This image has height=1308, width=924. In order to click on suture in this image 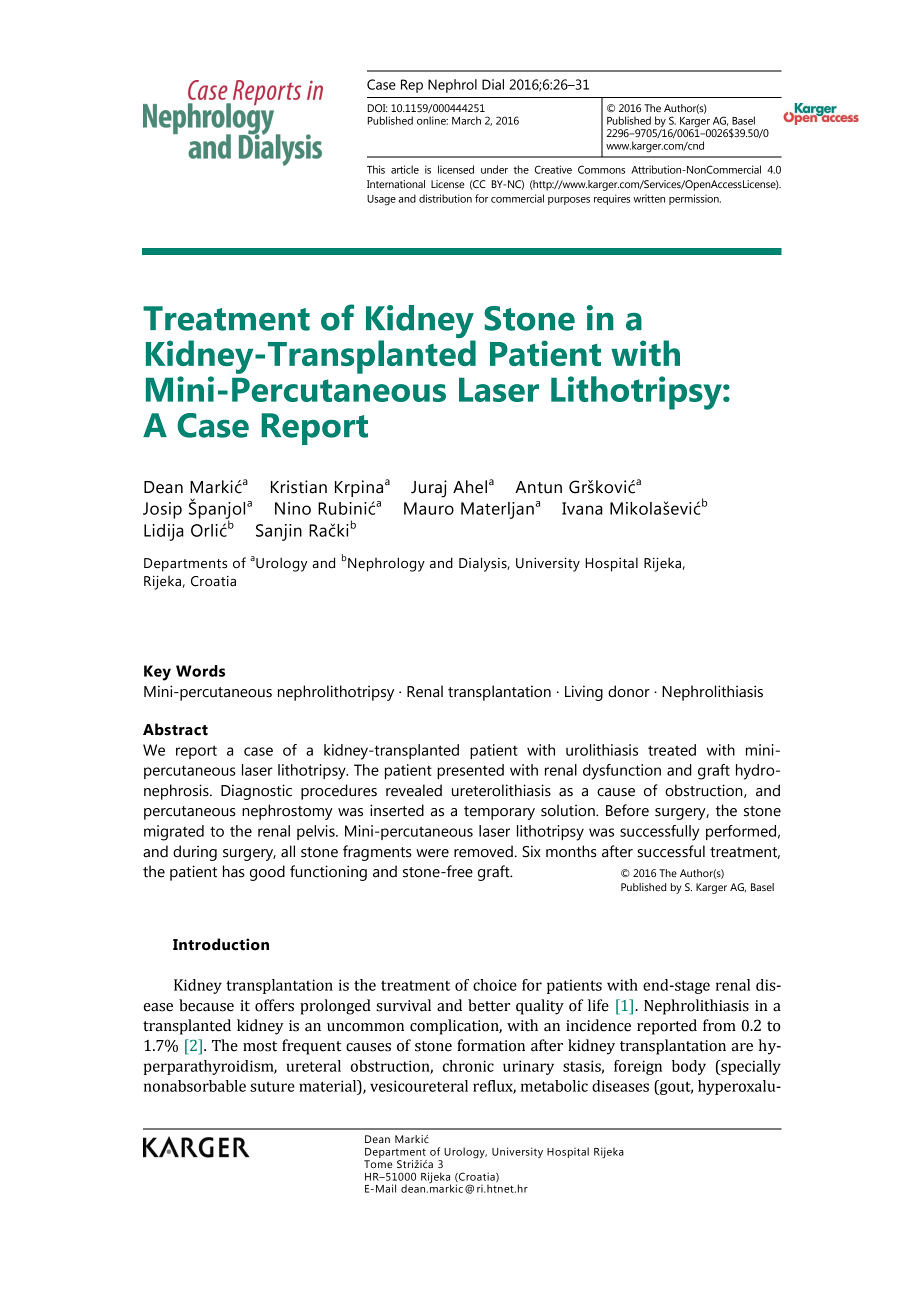, I will do `click(272, 1087)`.
